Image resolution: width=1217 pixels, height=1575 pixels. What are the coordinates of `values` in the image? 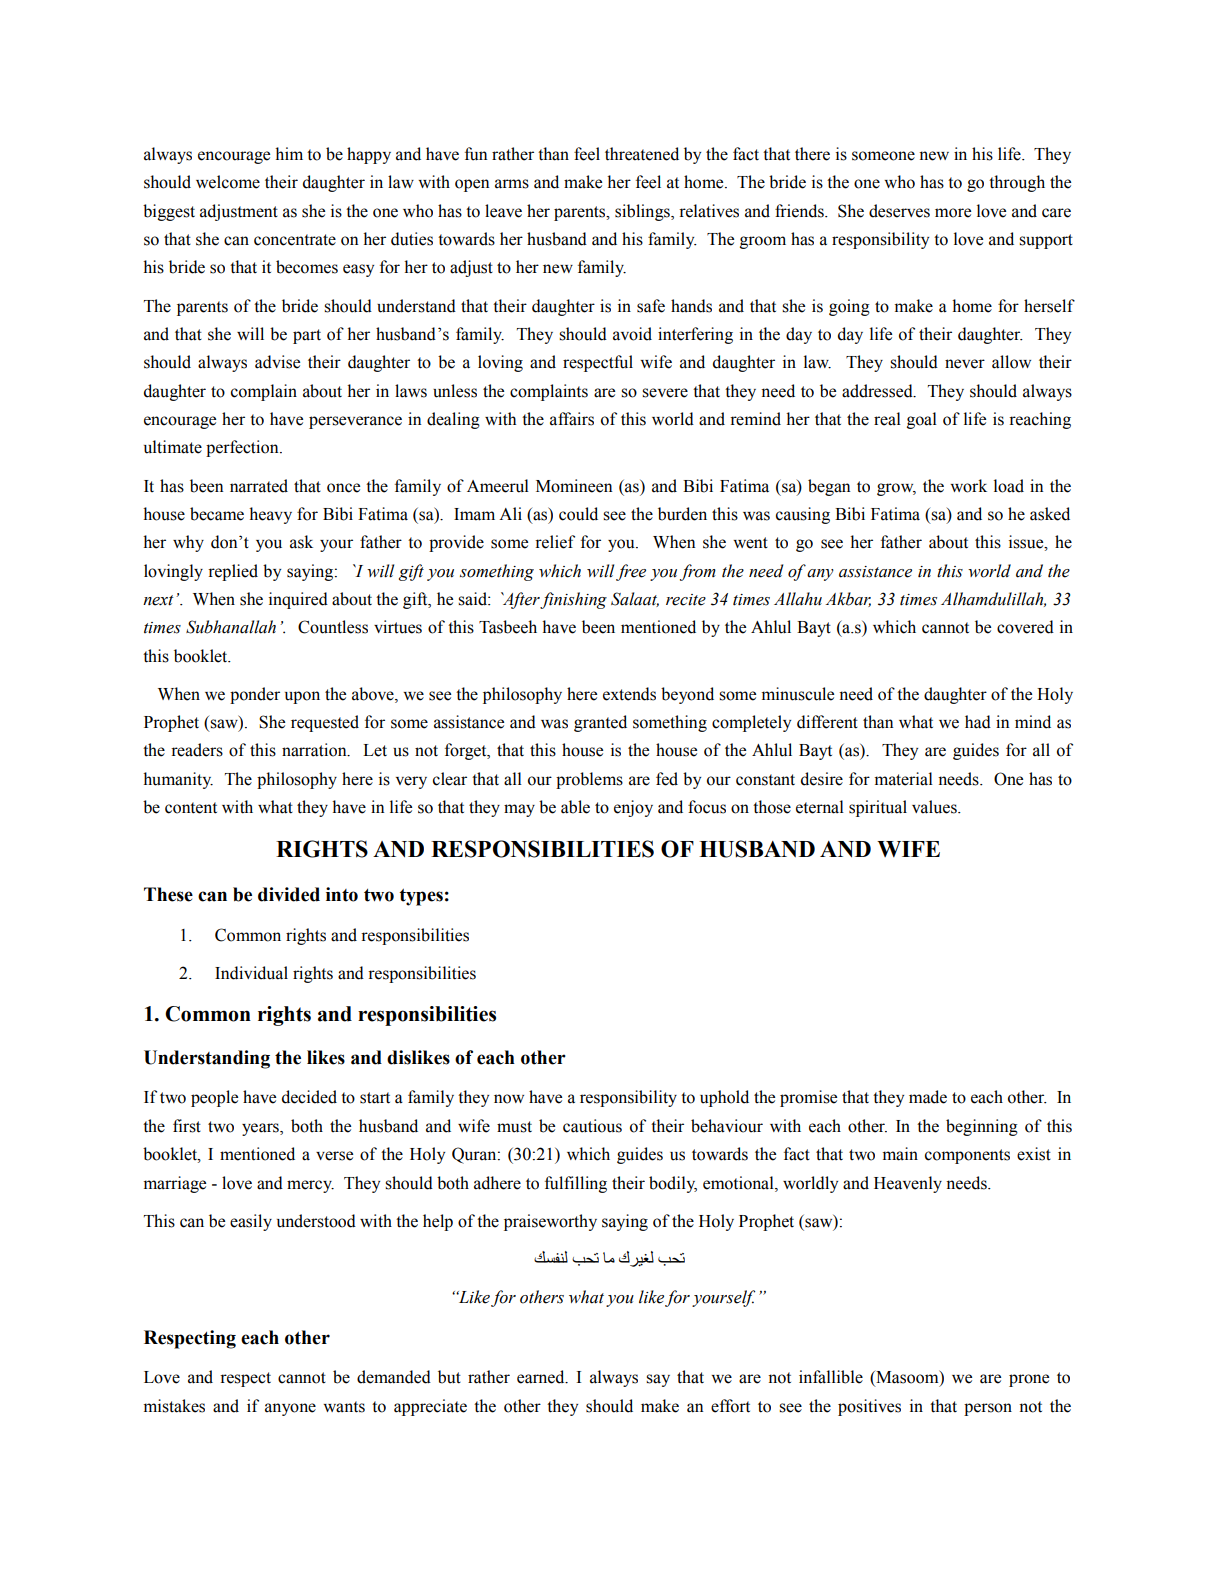 It's located at (935, 807).
